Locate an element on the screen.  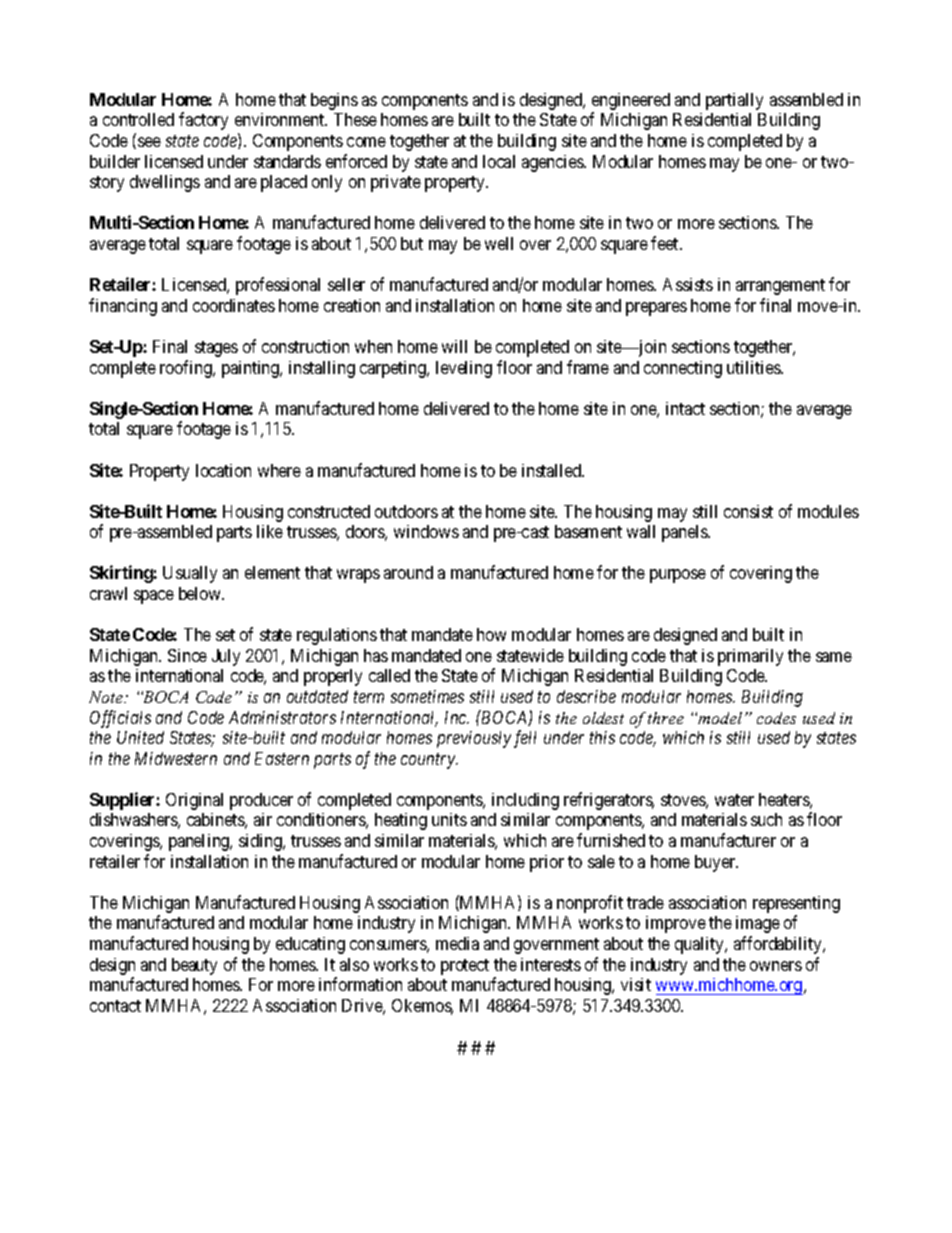
consist is located at coordinates (748, 511).
